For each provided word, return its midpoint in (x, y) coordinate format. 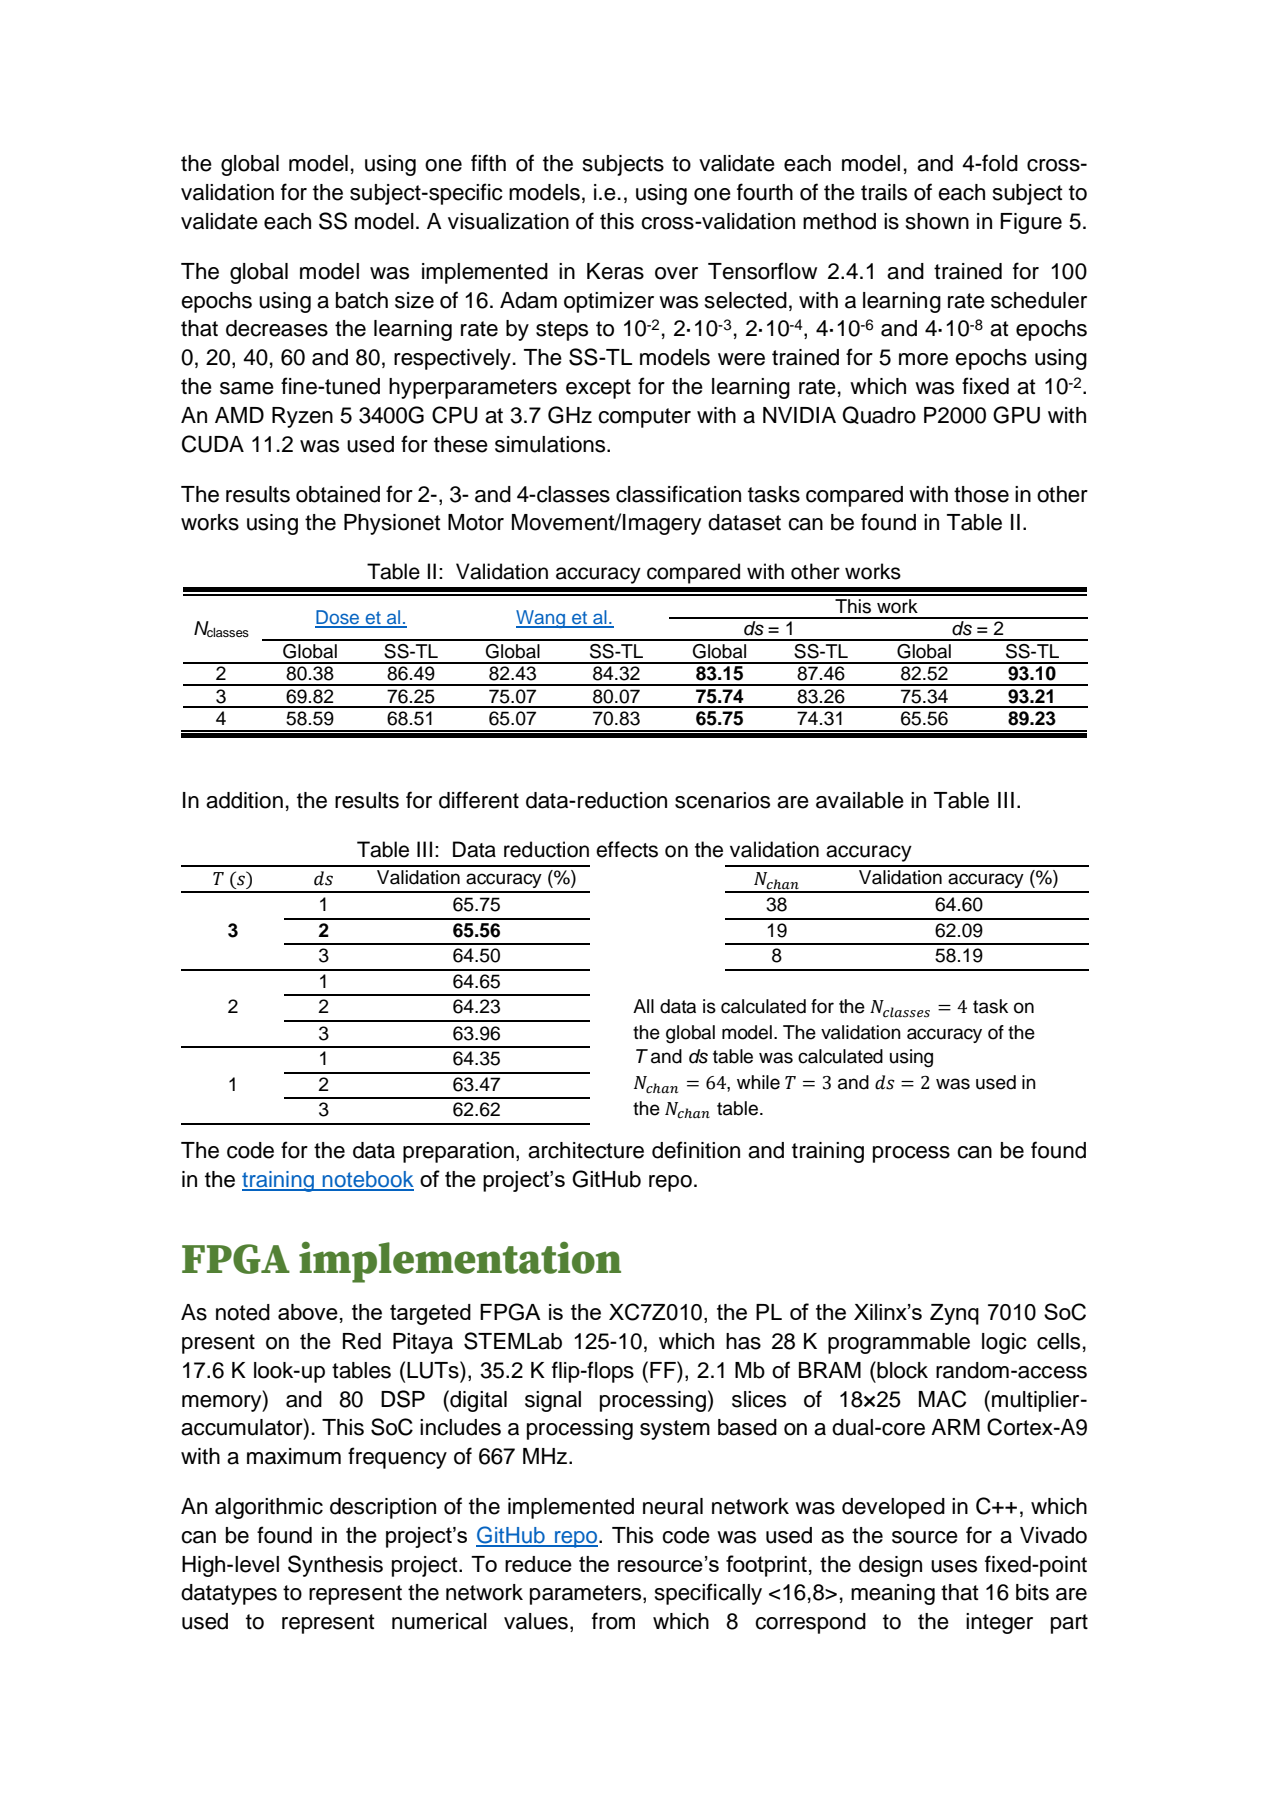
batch (362, 300)
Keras (615, 271)
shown (937, 221)
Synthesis (335, 1566)
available (860, 800)
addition (244, 800)
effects (627, 849)
